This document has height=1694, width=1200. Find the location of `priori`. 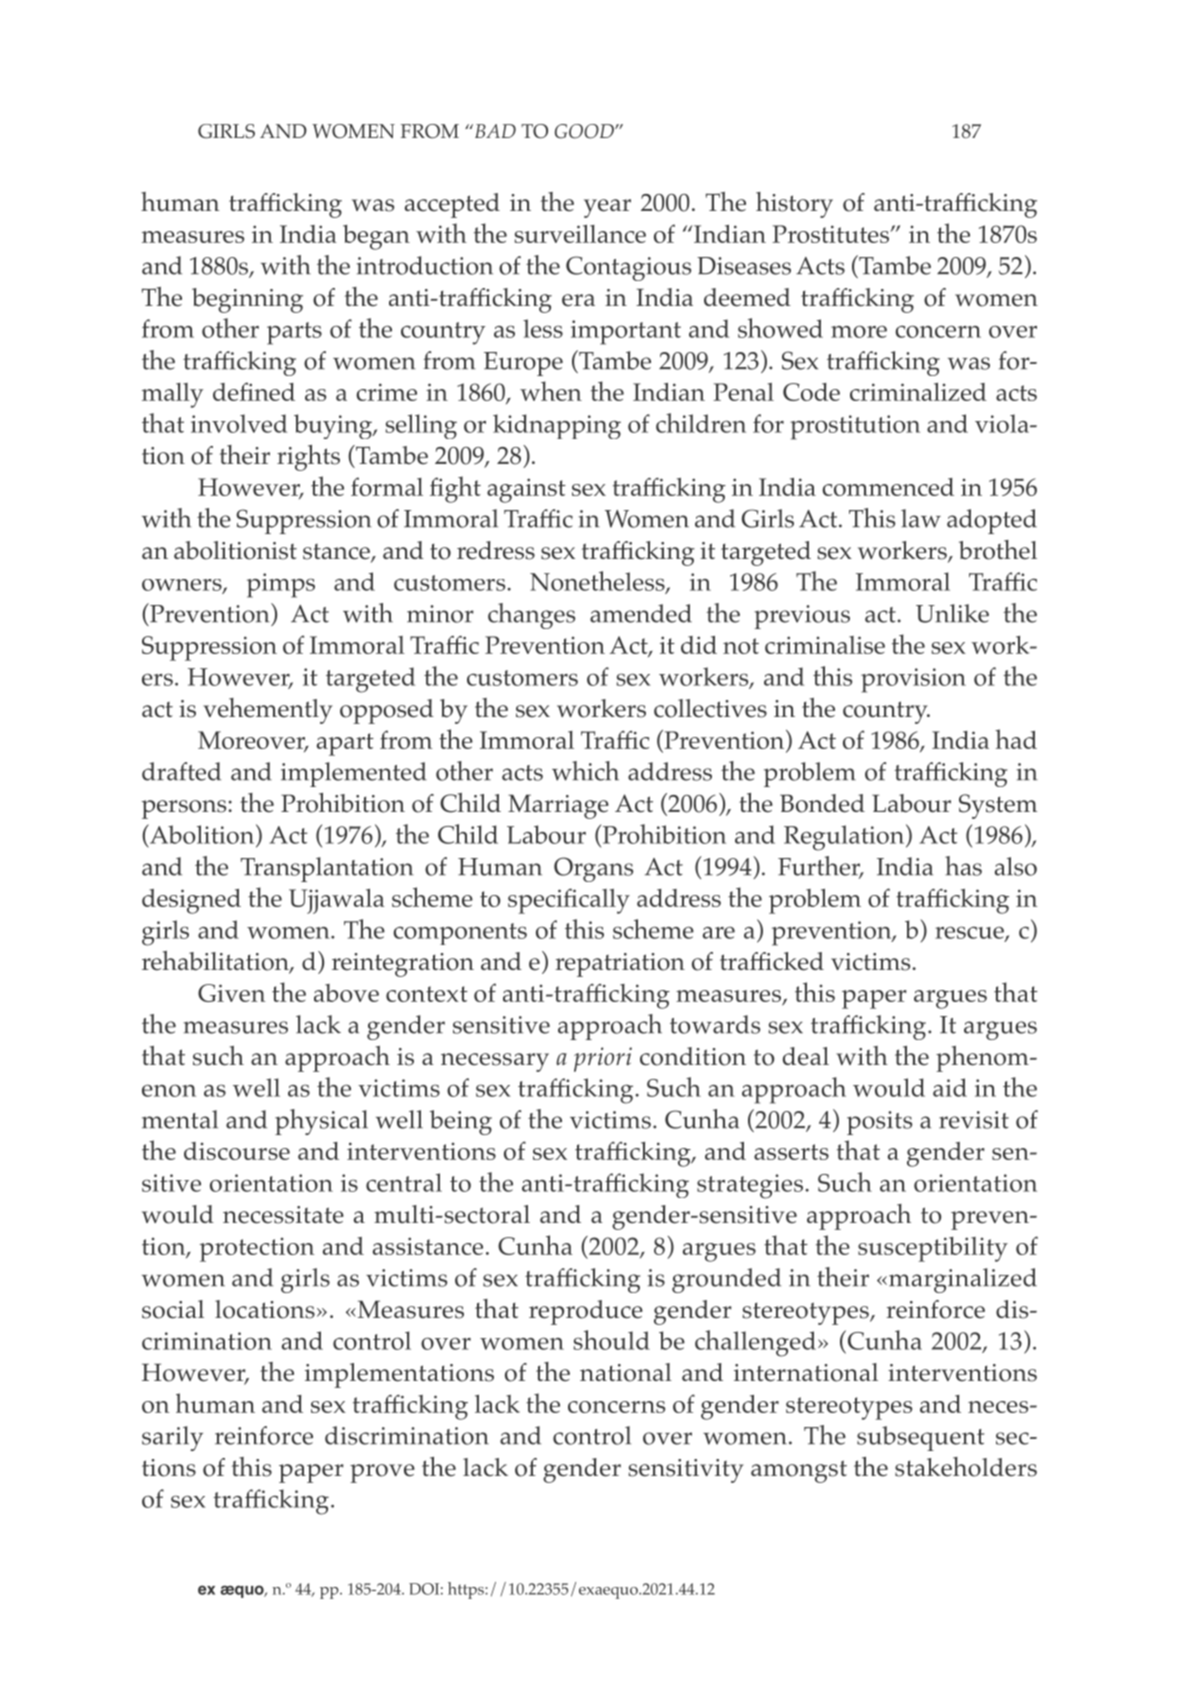

priori is located at coordinates (603, 1059).
